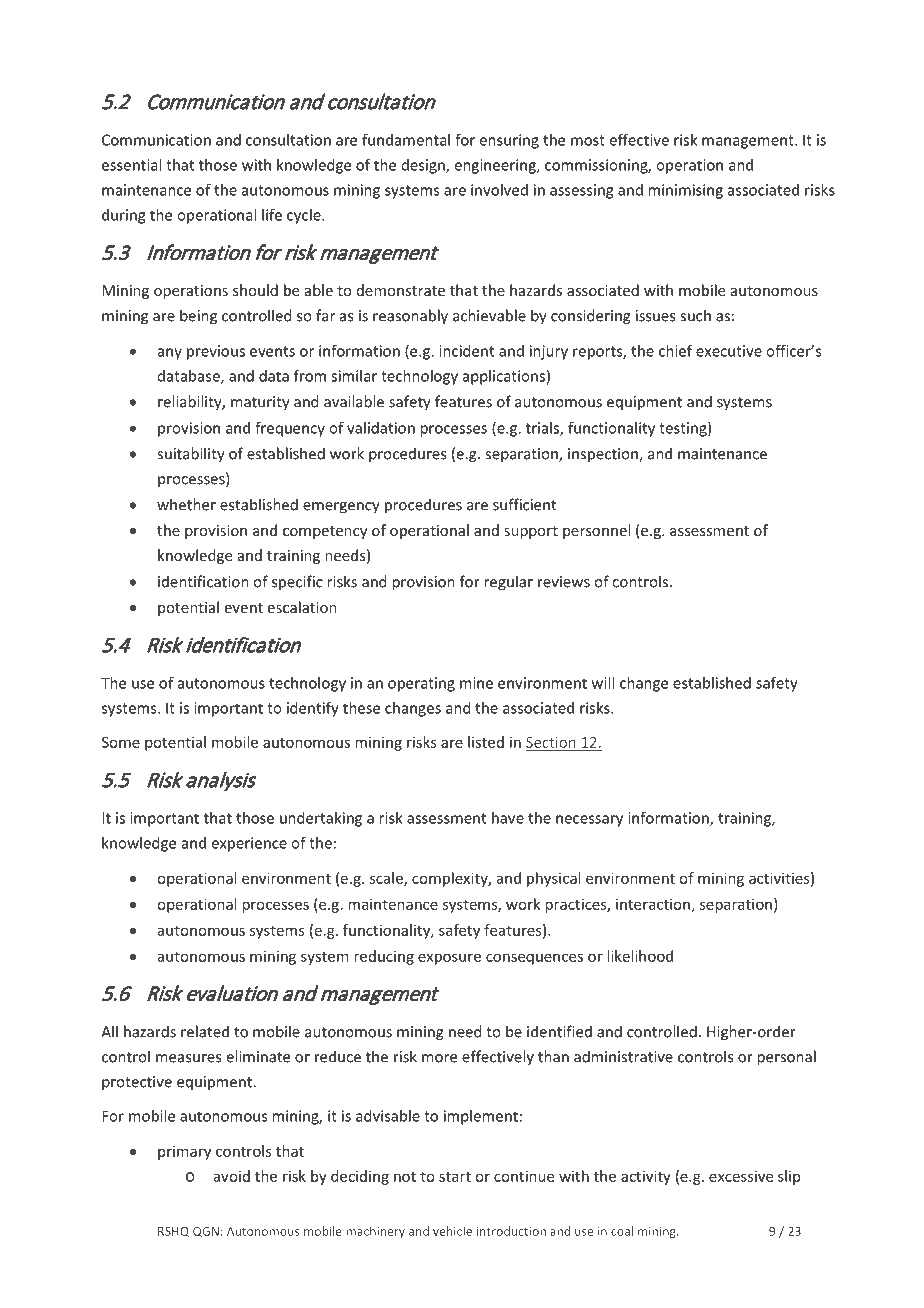  What do you see at coordinates (232, 1176) in the screenshot?
I see `avoid` at bounding box center [232, 1176].
